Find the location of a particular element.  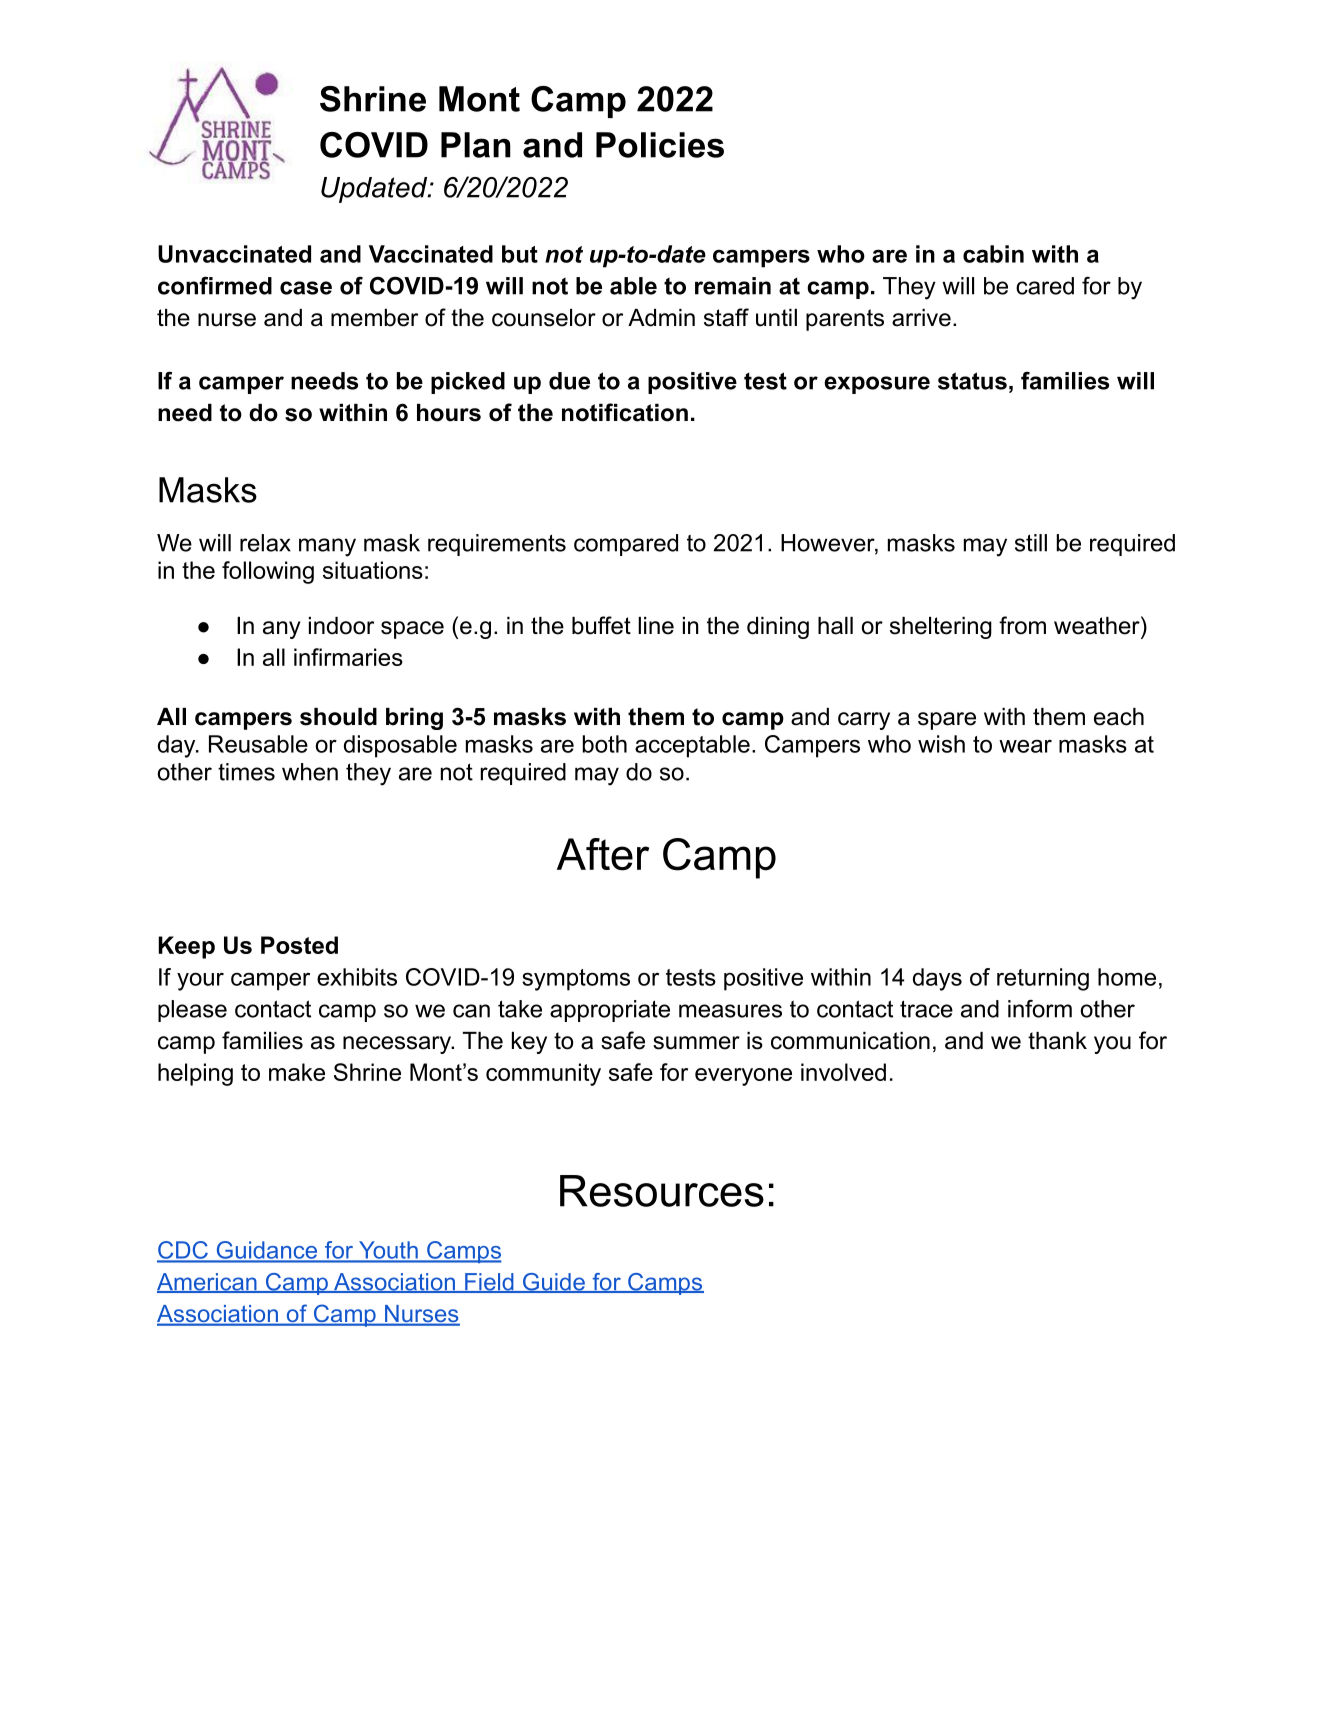

hours is located at coordinates (449, 413).
